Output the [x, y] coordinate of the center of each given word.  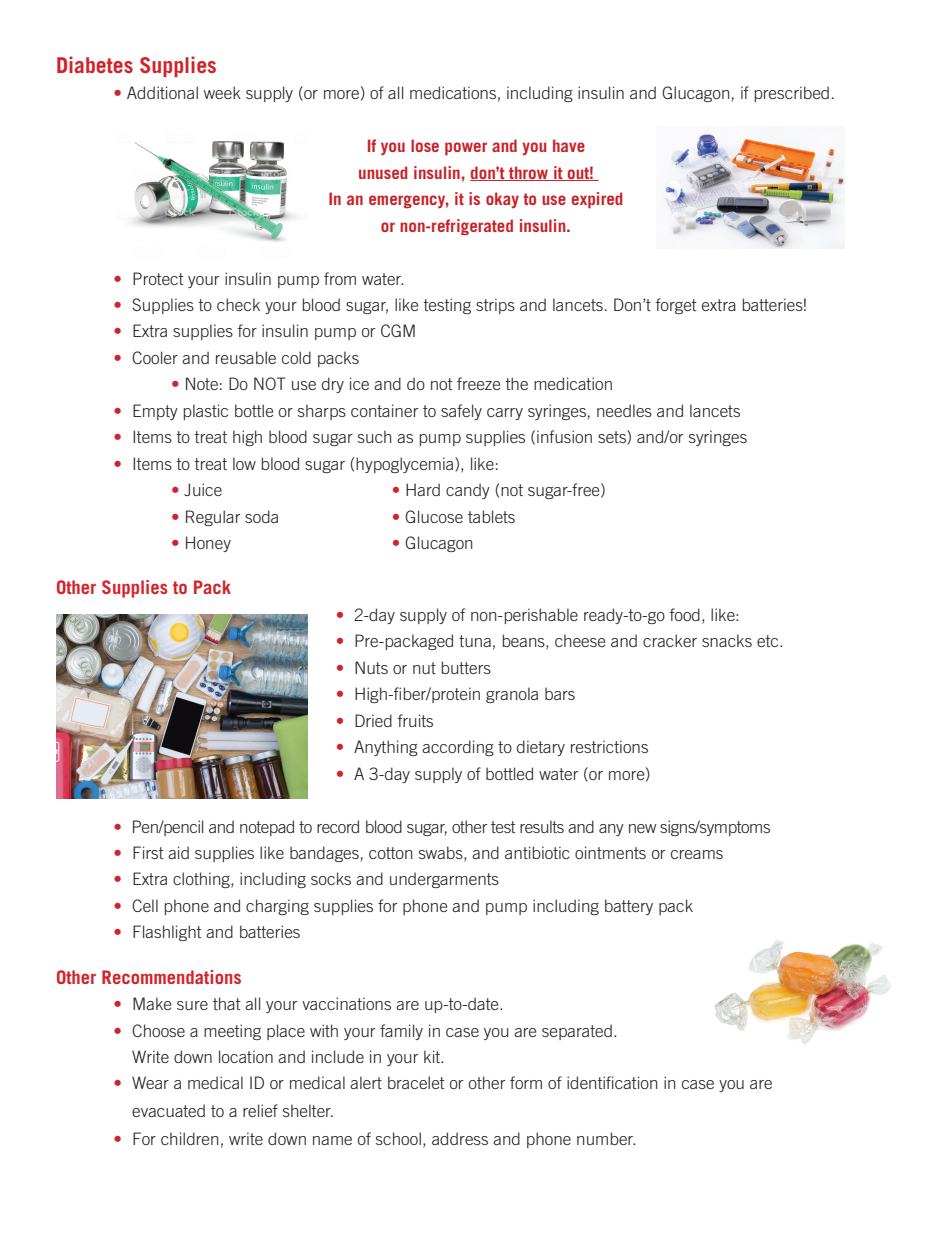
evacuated [168, 1110]
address [460, 1138]
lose [425, 145]
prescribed [792, 94]
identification [612, 1082]
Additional [162, 92]
